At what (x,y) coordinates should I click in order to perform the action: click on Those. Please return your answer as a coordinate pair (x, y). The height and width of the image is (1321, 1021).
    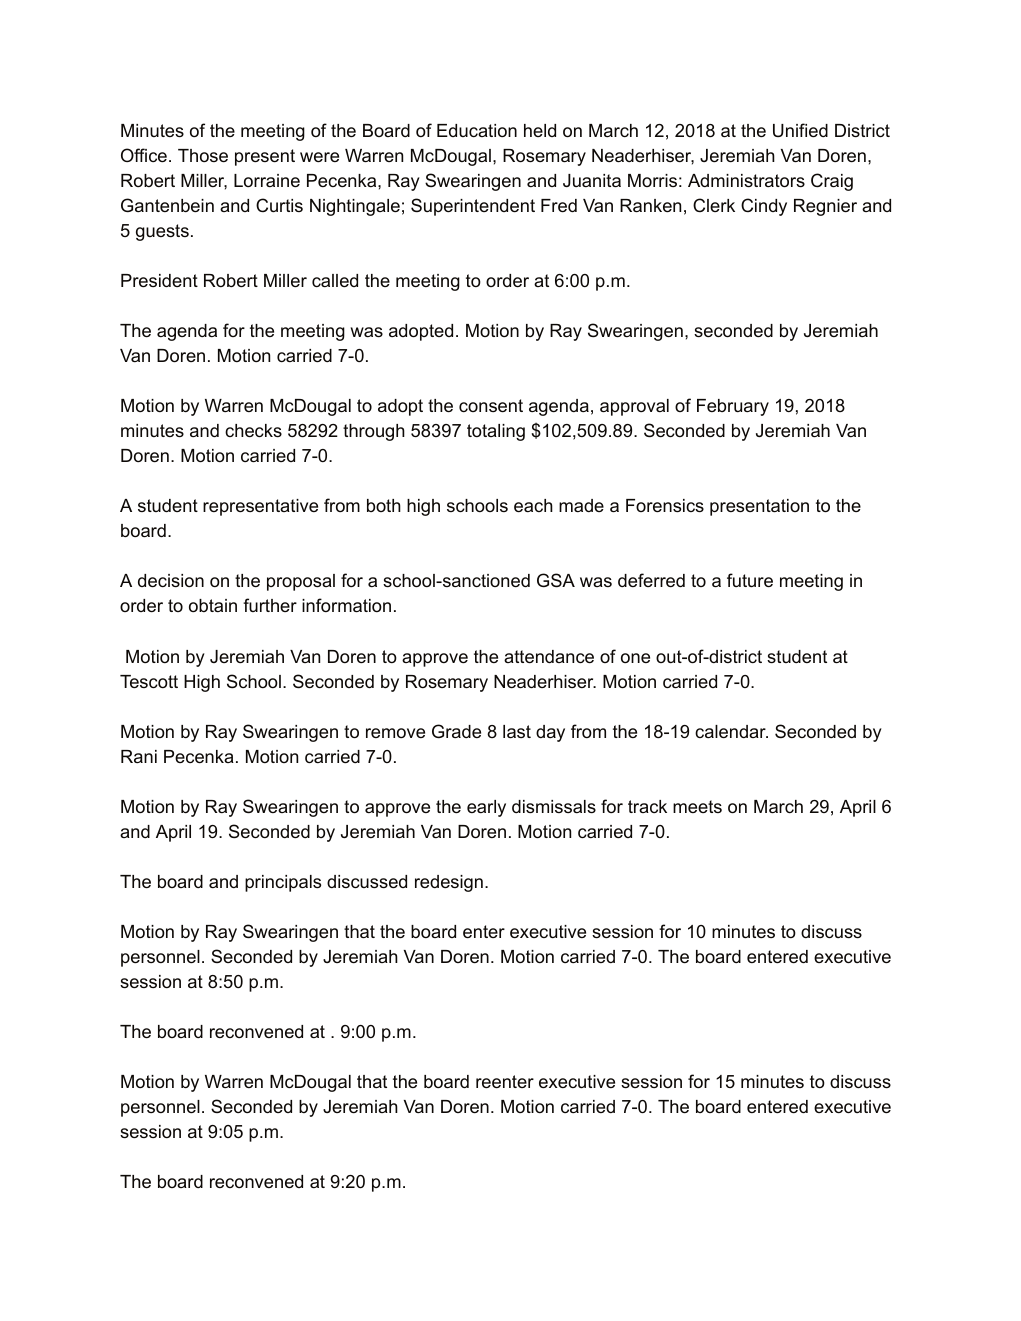
    Looking at the image, I should click on (203, 155).
